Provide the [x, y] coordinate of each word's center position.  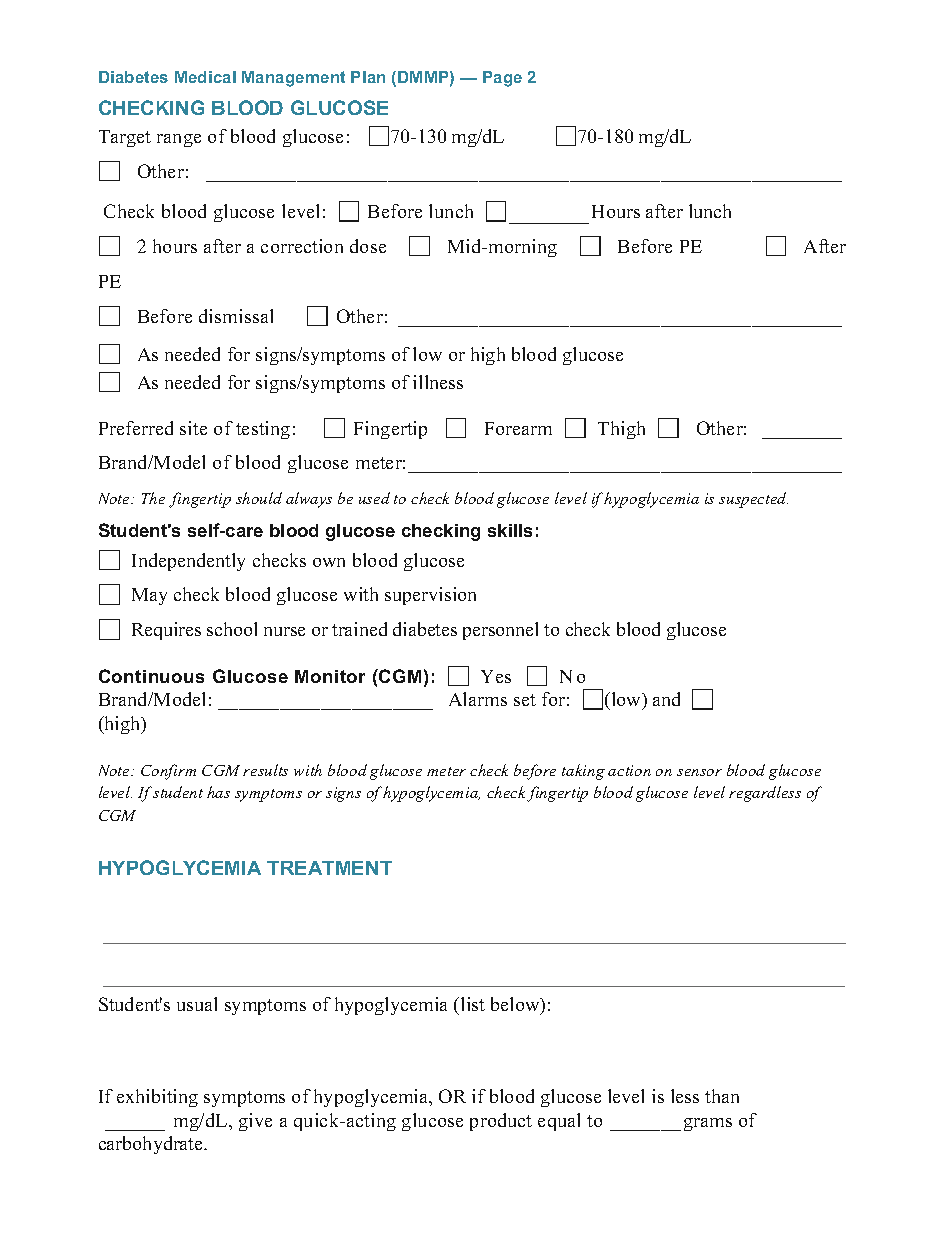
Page [502, 79]
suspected [753, 500]
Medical [205, 77]
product [501, 1122]
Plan [368, 77]
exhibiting [157, 1098]
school [232, 629]
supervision [430, 596]
